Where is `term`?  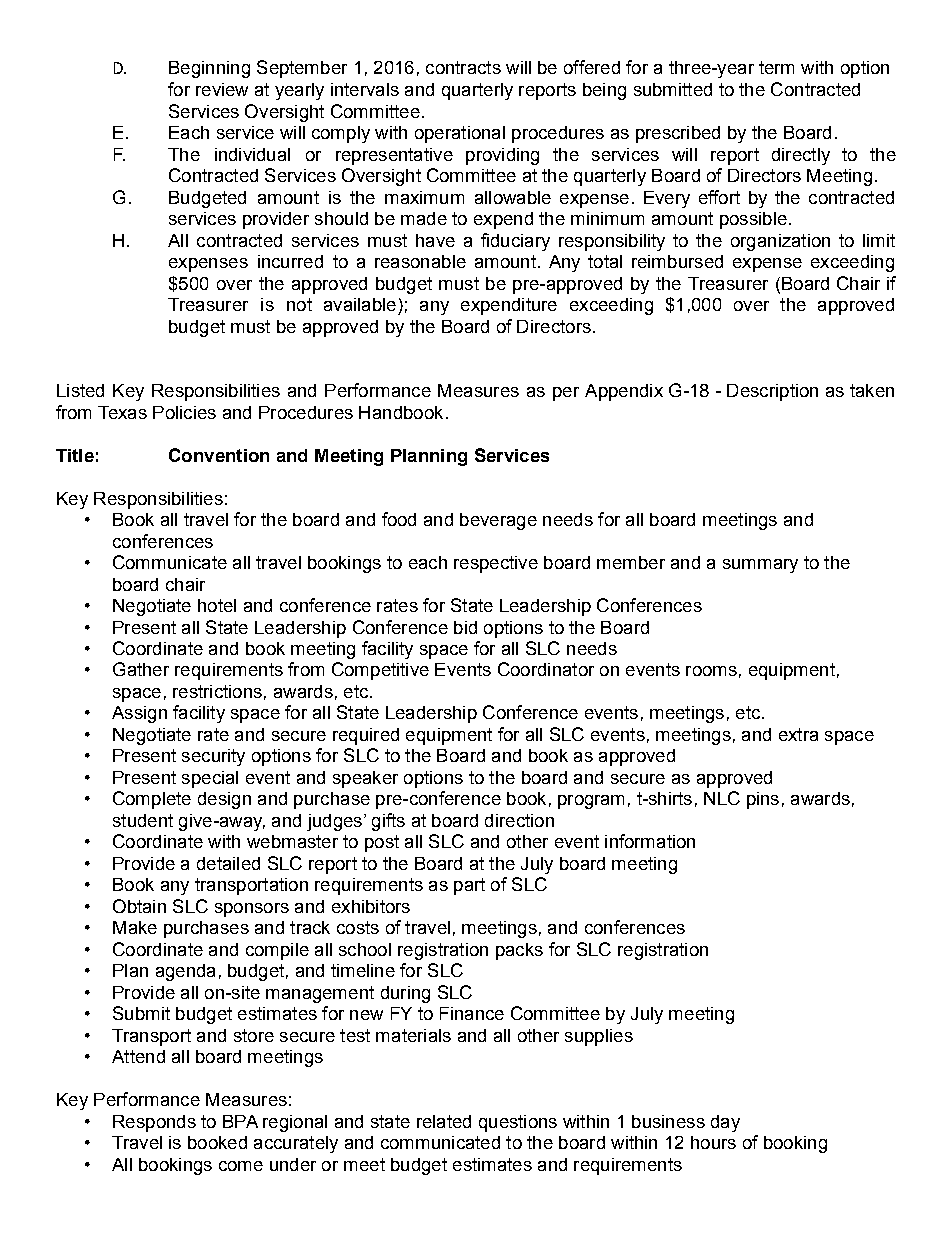
term is located at coordinates (776, 67).
